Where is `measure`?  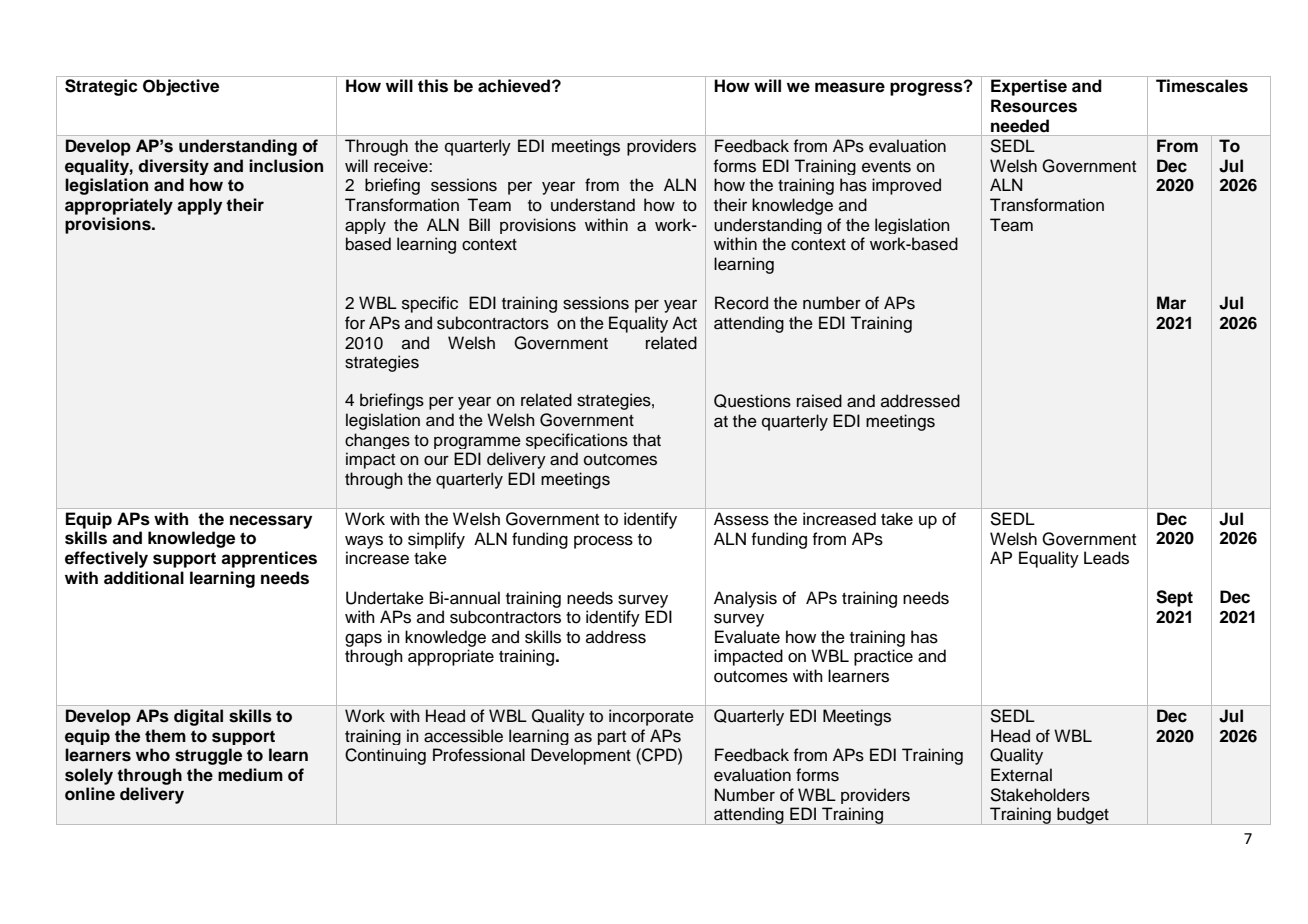
measure is located at coordinates (850, 87).
